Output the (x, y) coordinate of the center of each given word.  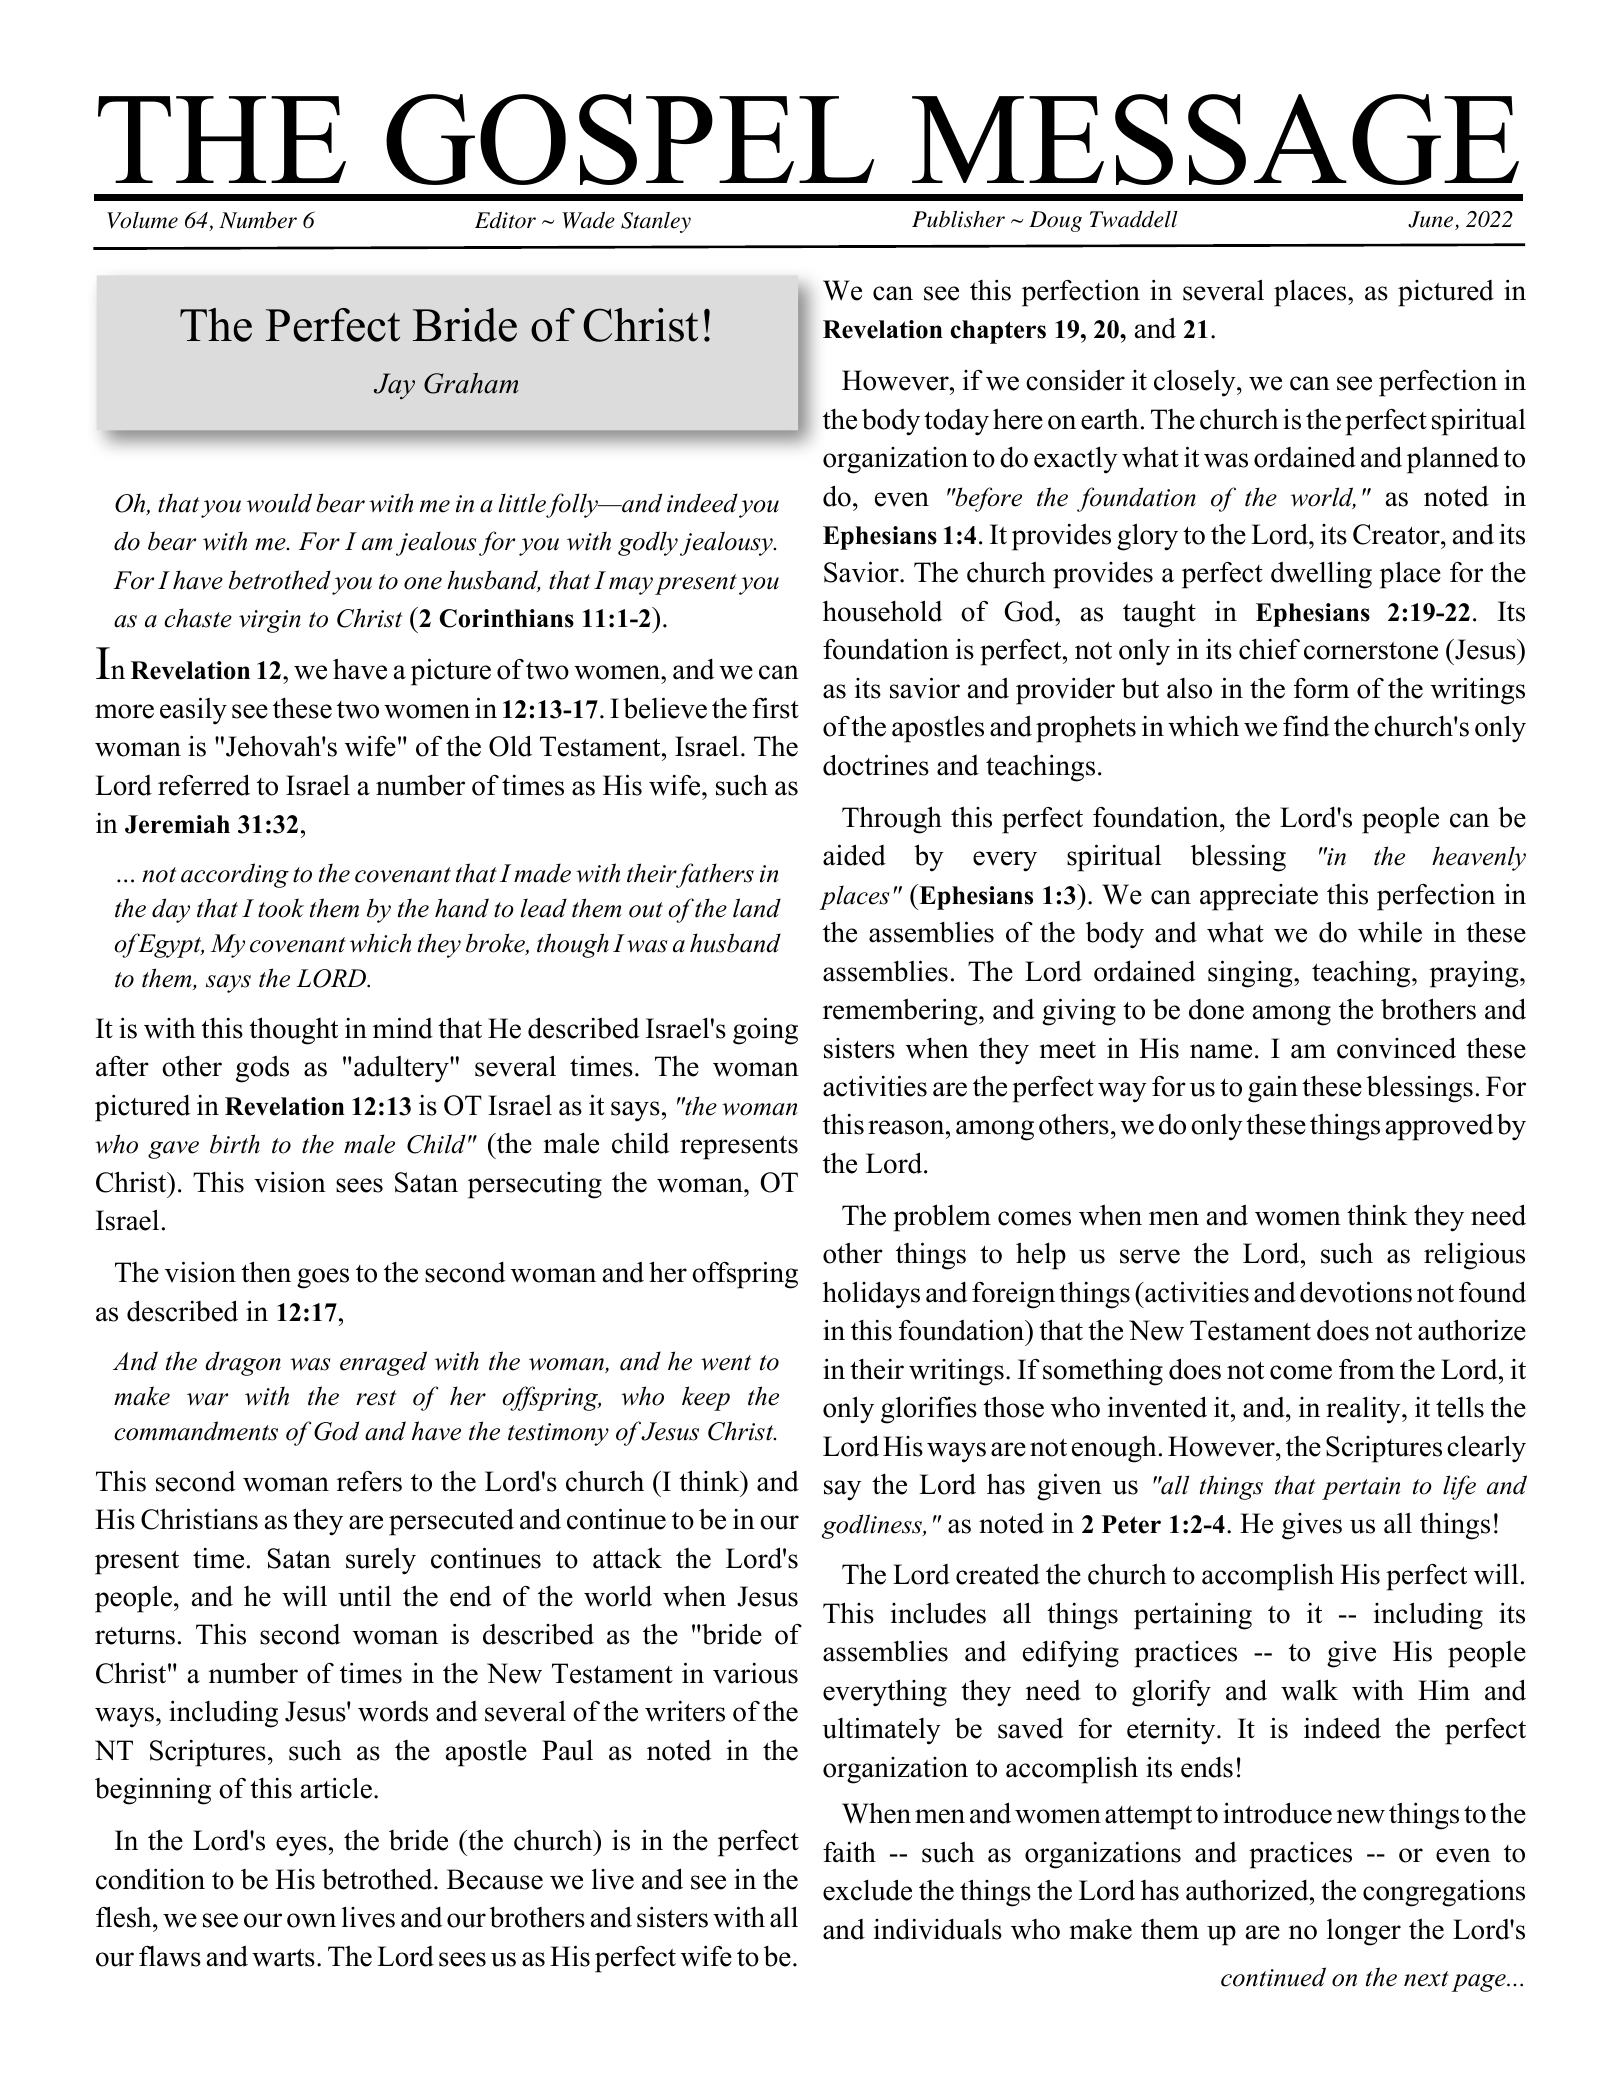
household (883, 611)
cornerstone (1371, 651)
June (1432, 220)
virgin (270, 621)
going (765, 1031)
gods (262, 1069)
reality (1364, 1410)
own (311, 1920)
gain (1273, 1089)
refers (369, 1481)
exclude (867, 1890)
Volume (142, 220)
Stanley (656, 222)
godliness (873, 1526)
